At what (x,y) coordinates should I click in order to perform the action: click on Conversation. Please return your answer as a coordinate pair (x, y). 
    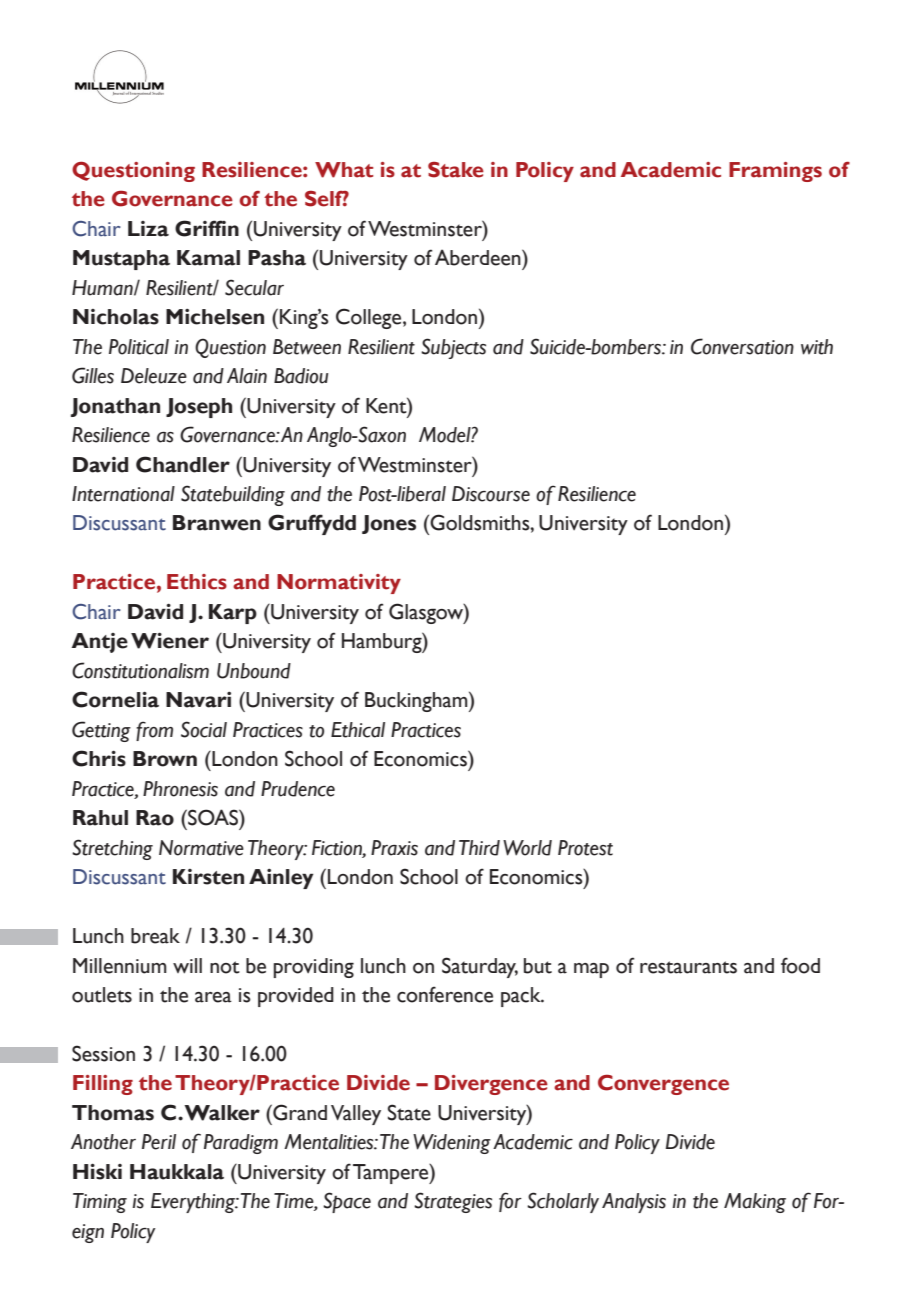
    Looking at the image, I should click on (742, 346).
